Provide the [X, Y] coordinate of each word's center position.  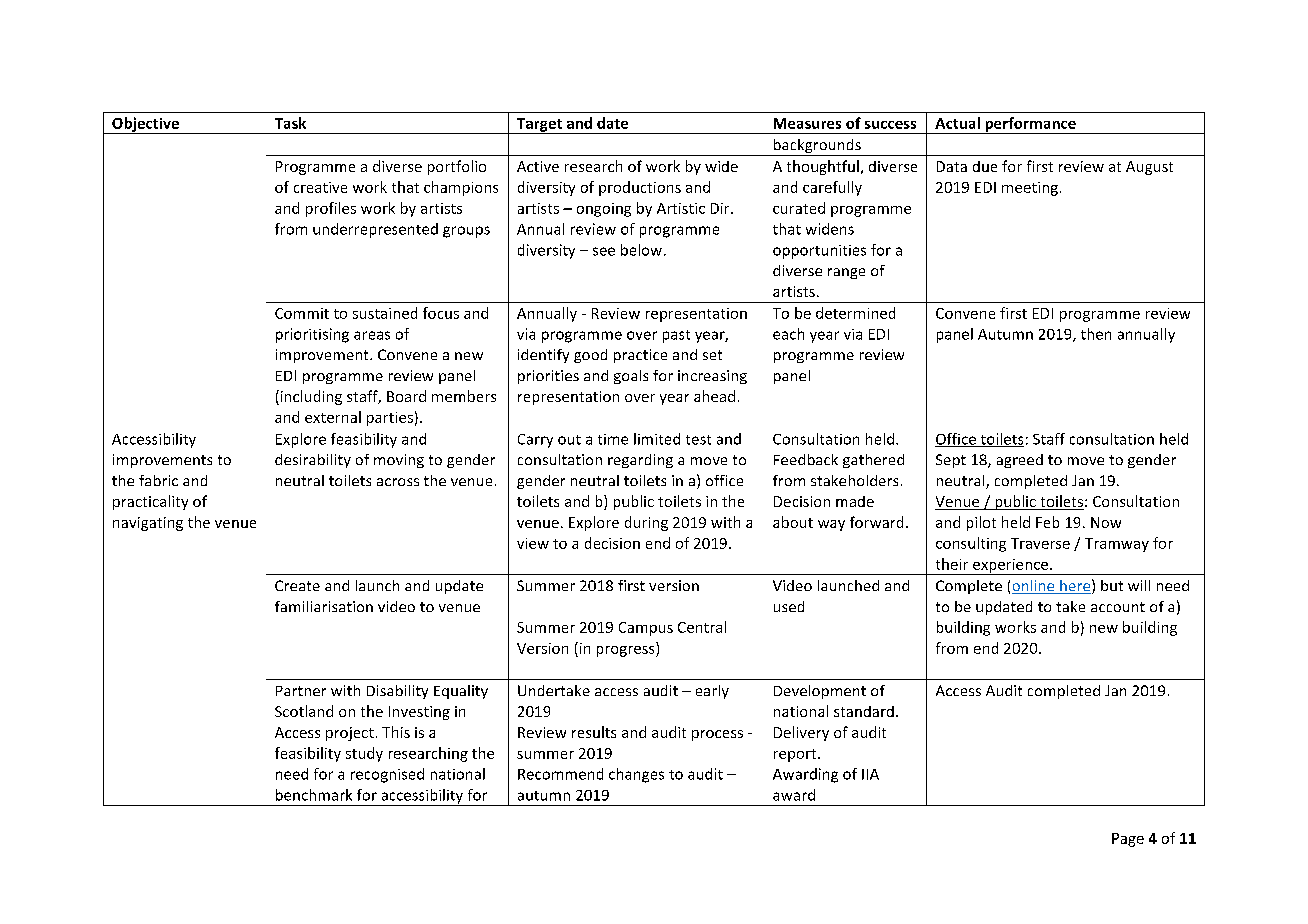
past [676, 336]
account [1118, 607]
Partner [301, 691]
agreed [1020, 461]
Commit [302, 313]
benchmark [314, 795]
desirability [313, 461]
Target [539, 126]
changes [636, 775]
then [1096, 334]
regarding [640, 461]
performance [1030, 125]
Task [290, 123]
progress [627, 651]
